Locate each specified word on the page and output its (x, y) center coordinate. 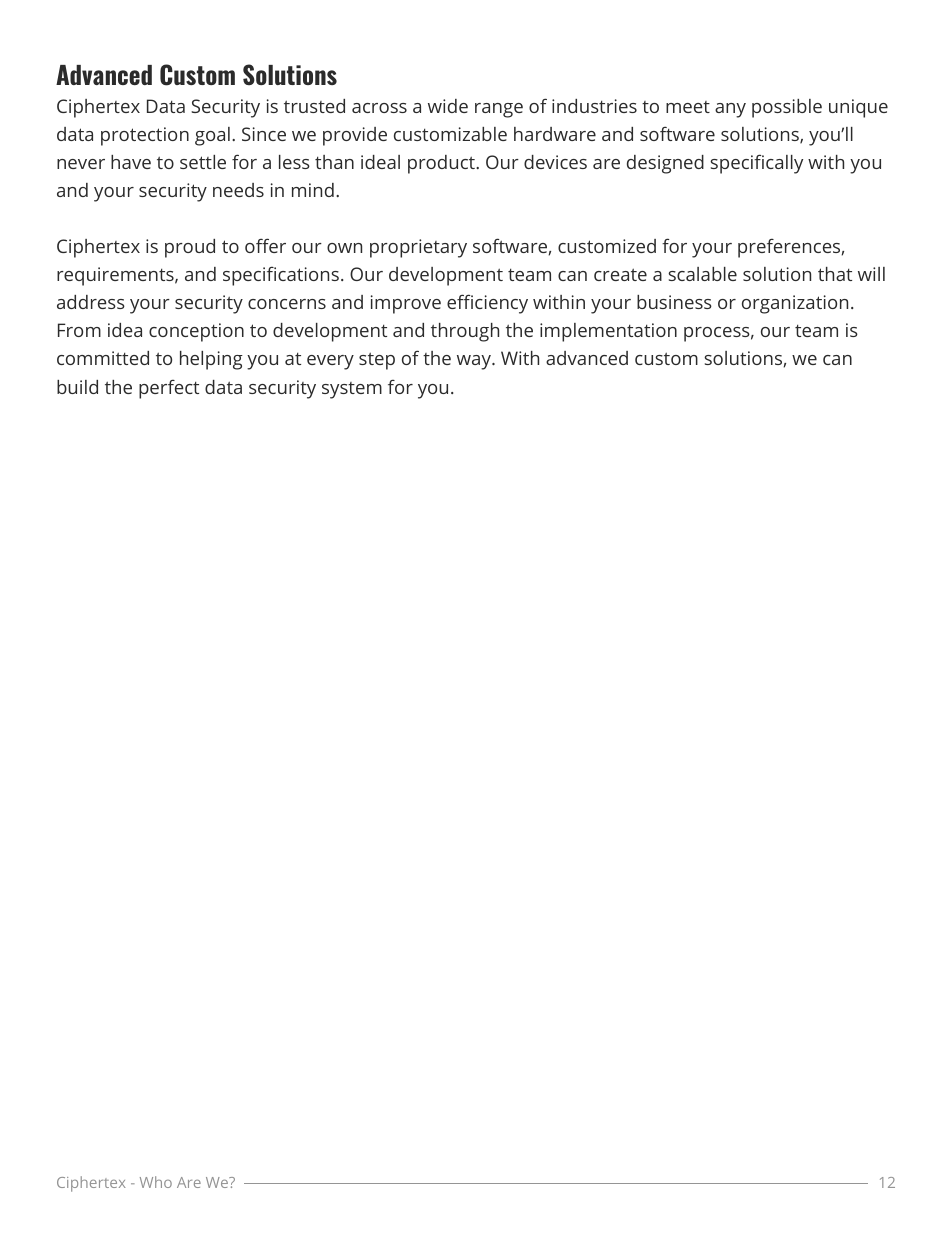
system (352, 390)
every (330, 362)
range (499, 110)
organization (795, 304)
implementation (608, 332)
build (77, 387)
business (674, 302)
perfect (169, 389)
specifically (756, 164)
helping (211, 360)
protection (145, 136)
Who (156, 1182)
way (475, 362)
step (377, 361)
